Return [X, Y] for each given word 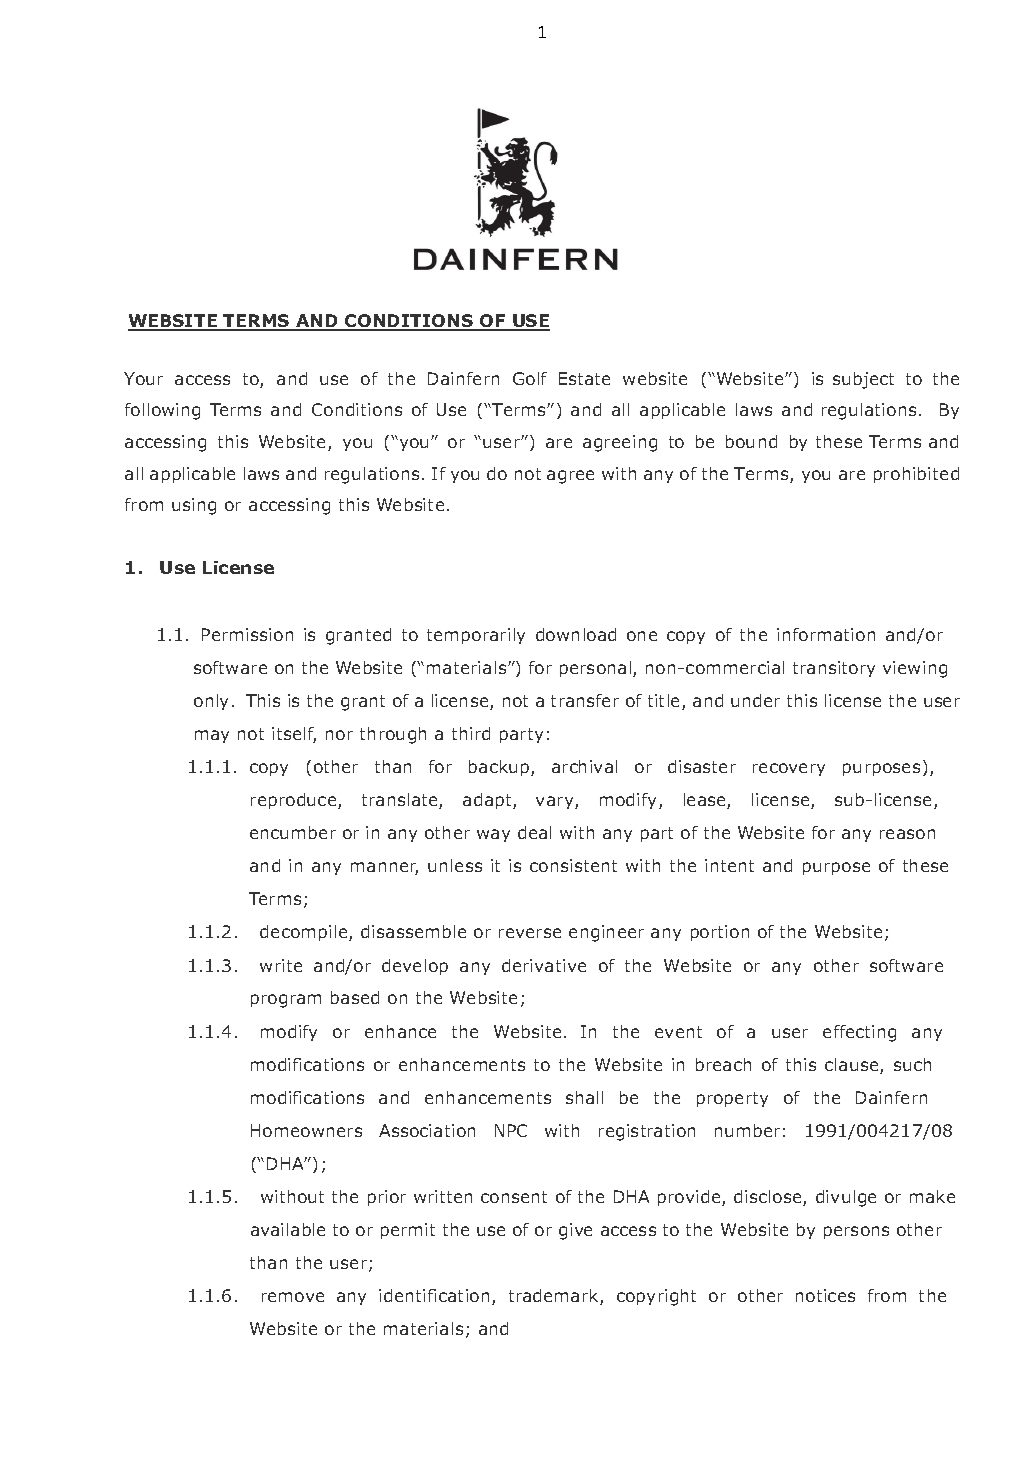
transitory [834, 669]
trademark [555, 1297]
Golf [530, 378]
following [162, 411]
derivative [544, 965]
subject [863, 380]
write [281, 965]
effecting [859, 1033]
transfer [585, 700]
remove [293, 1297]
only [211, 702]
